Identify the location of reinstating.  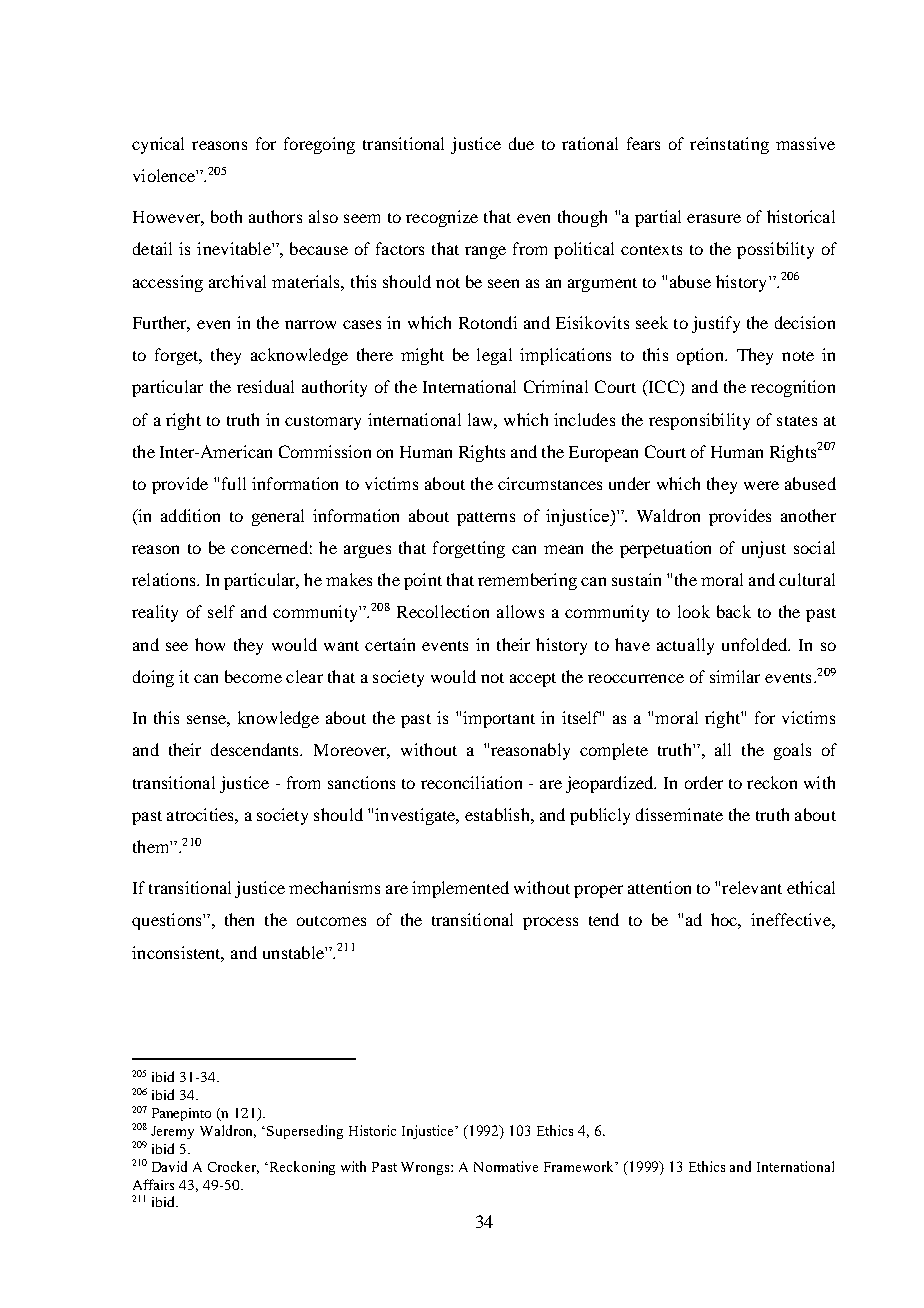
(729, 145).
